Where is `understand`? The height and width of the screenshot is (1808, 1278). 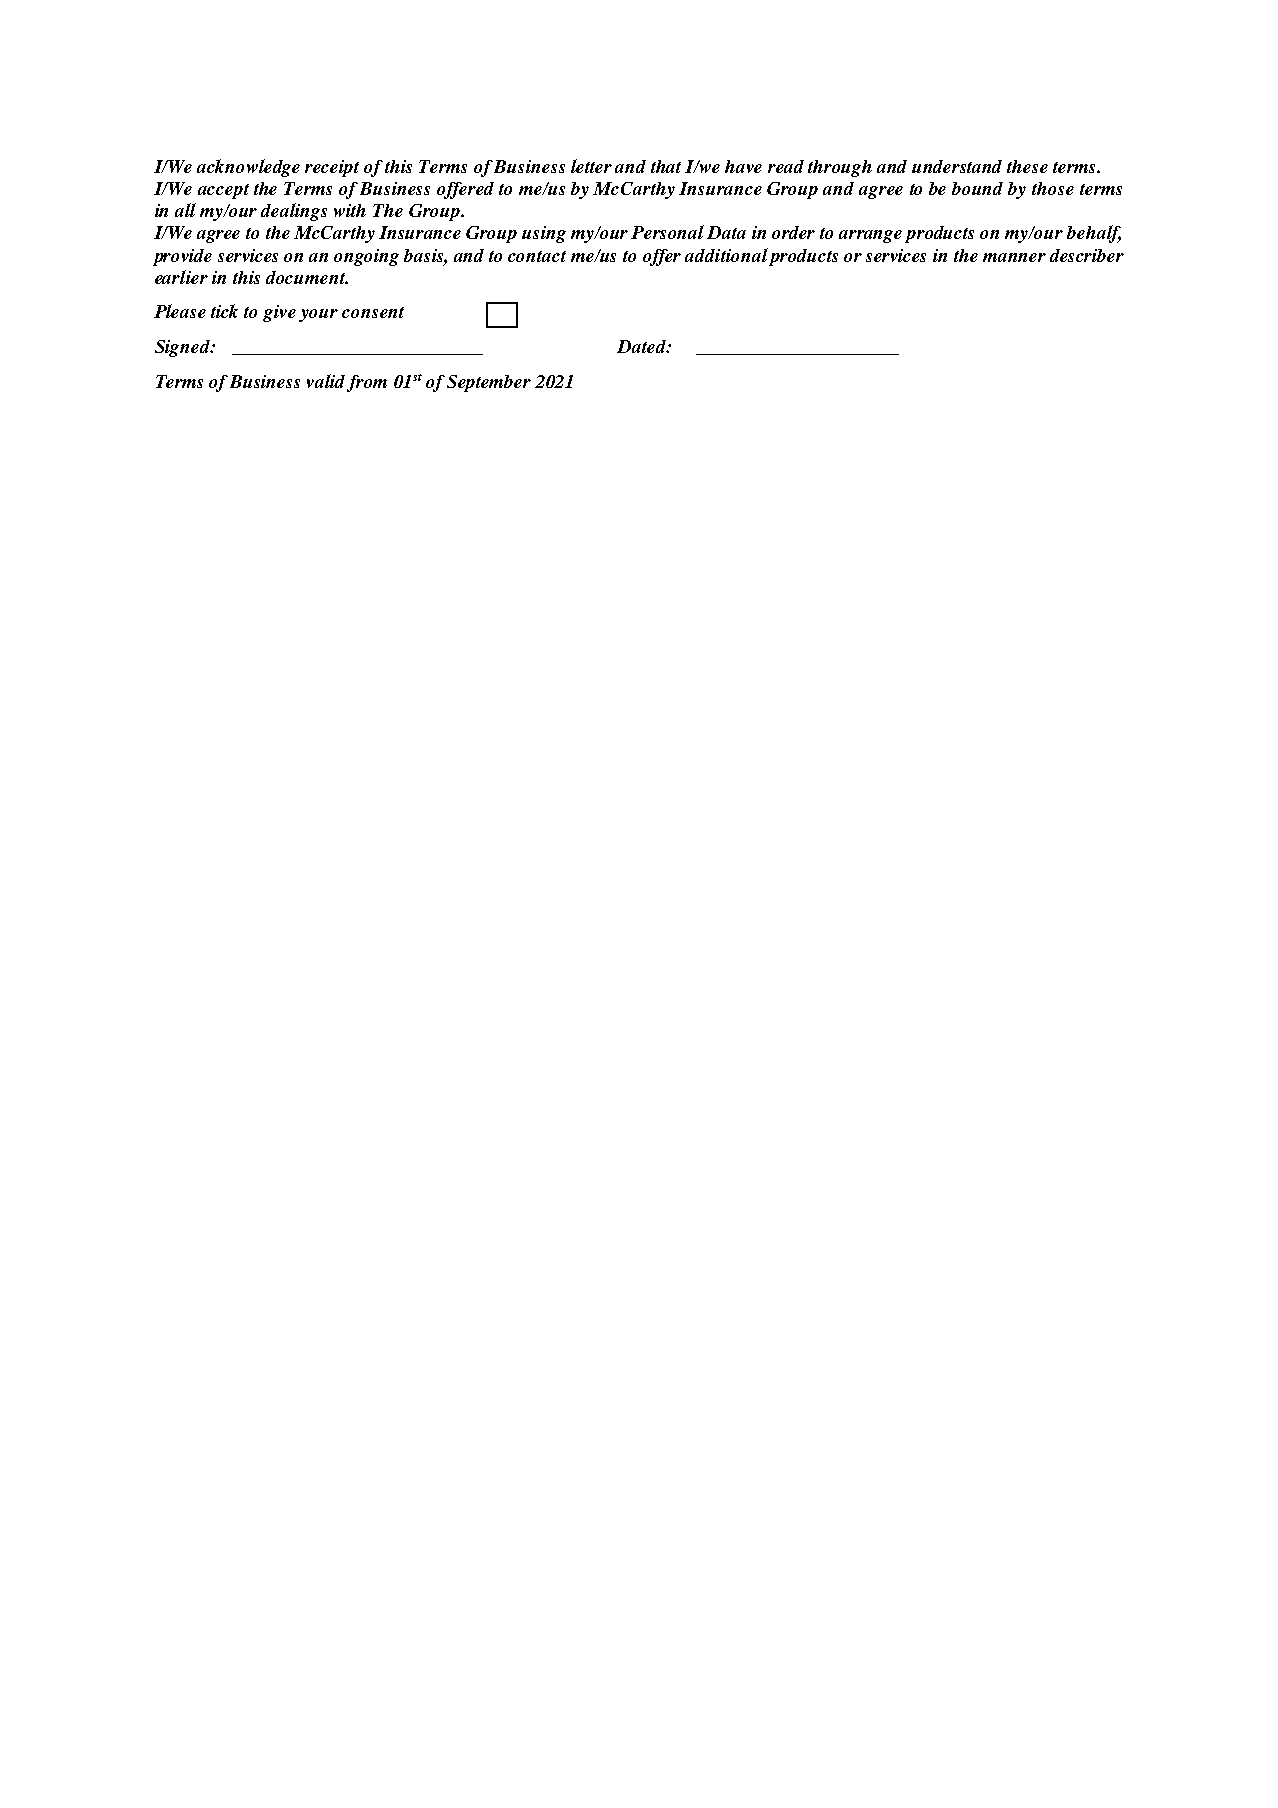
understand is located at coordinates (957, 166).
